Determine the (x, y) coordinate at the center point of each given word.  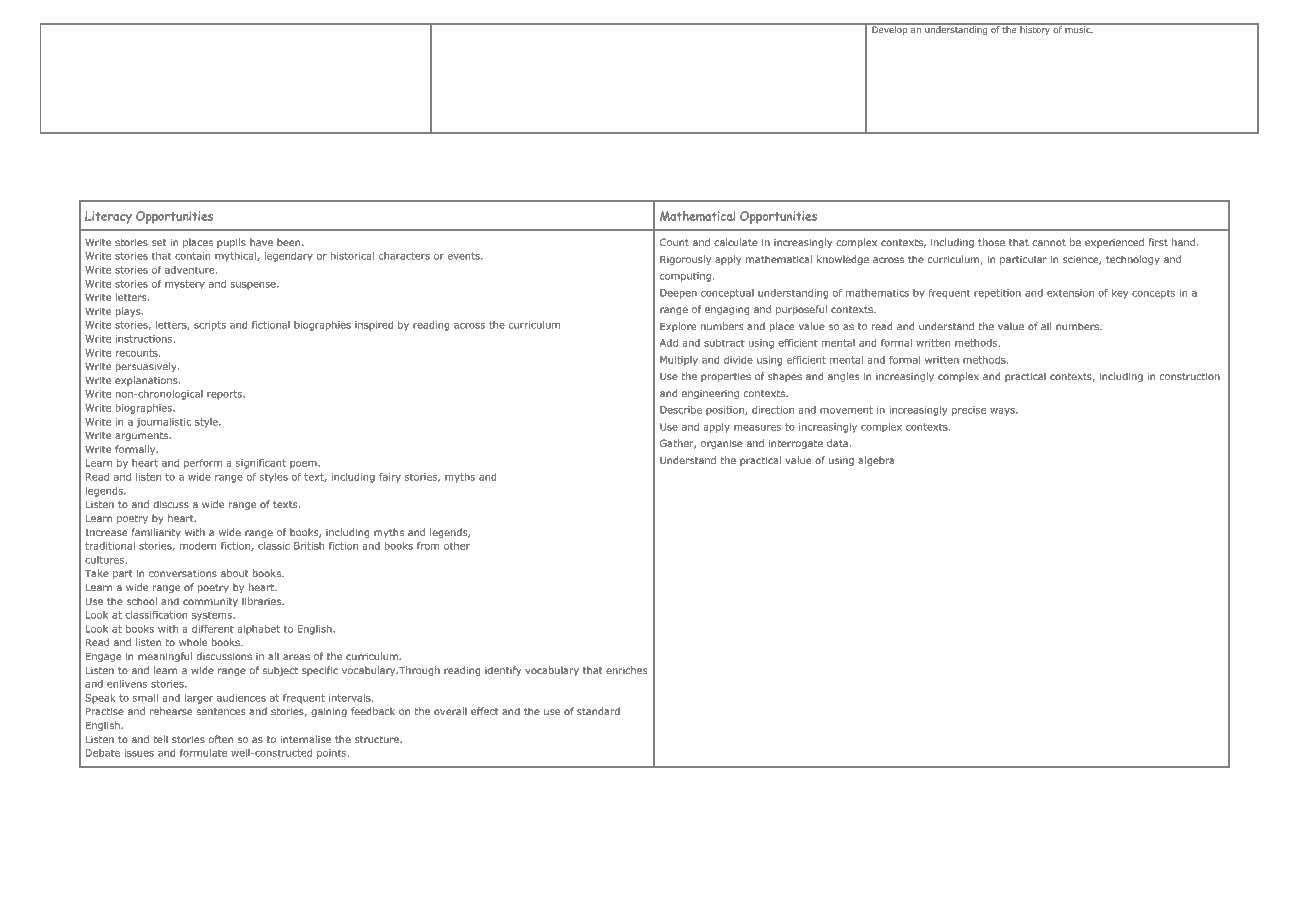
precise (969, 411)
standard (598, 711)
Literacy (108, 217)
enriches (627, 670)
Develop (890, 29)
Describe (681, 410)
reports (225, 395)
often (221, 739)
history (1035, 29)
